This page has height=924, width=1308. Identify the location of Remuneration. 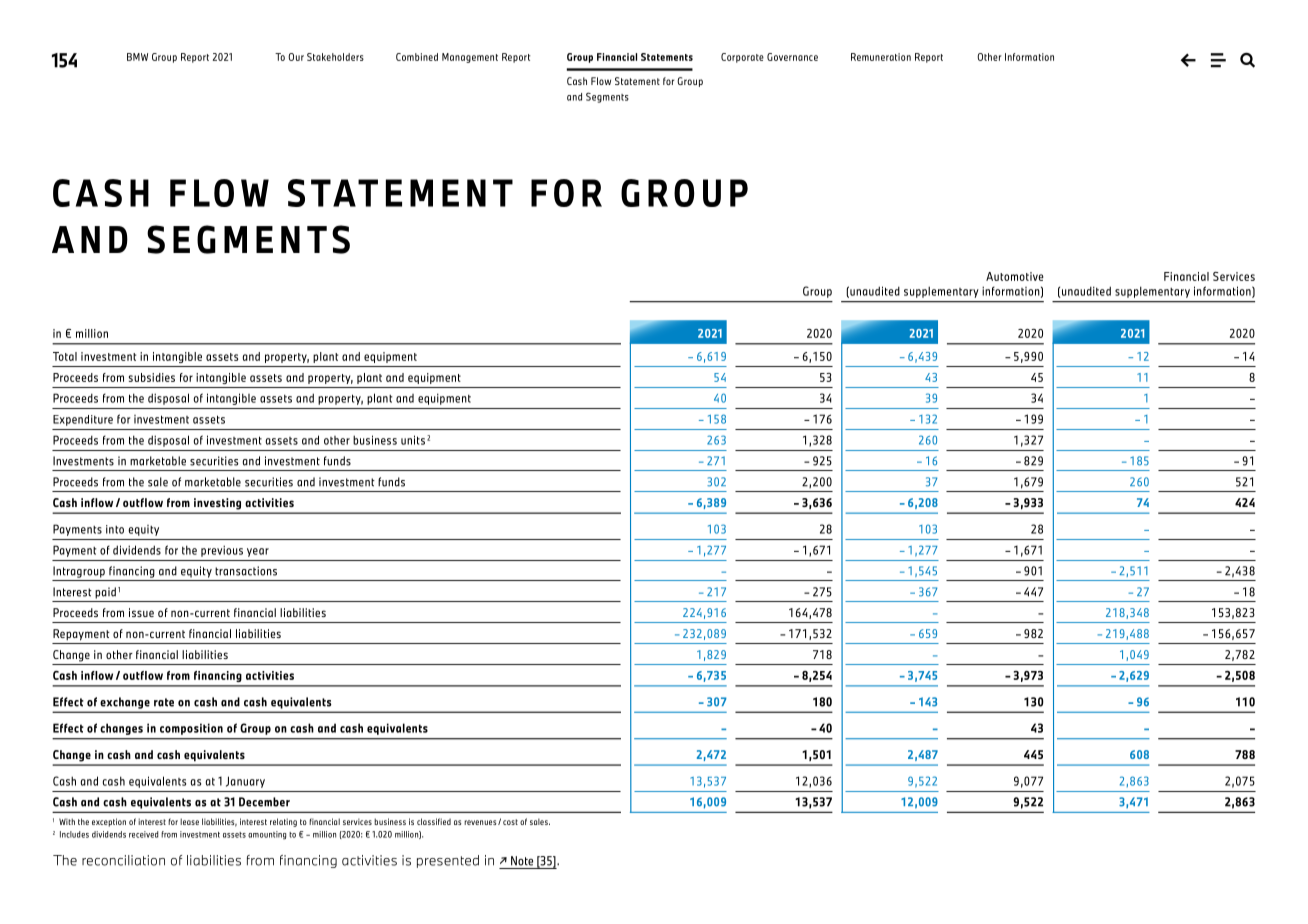
(881, 57).
